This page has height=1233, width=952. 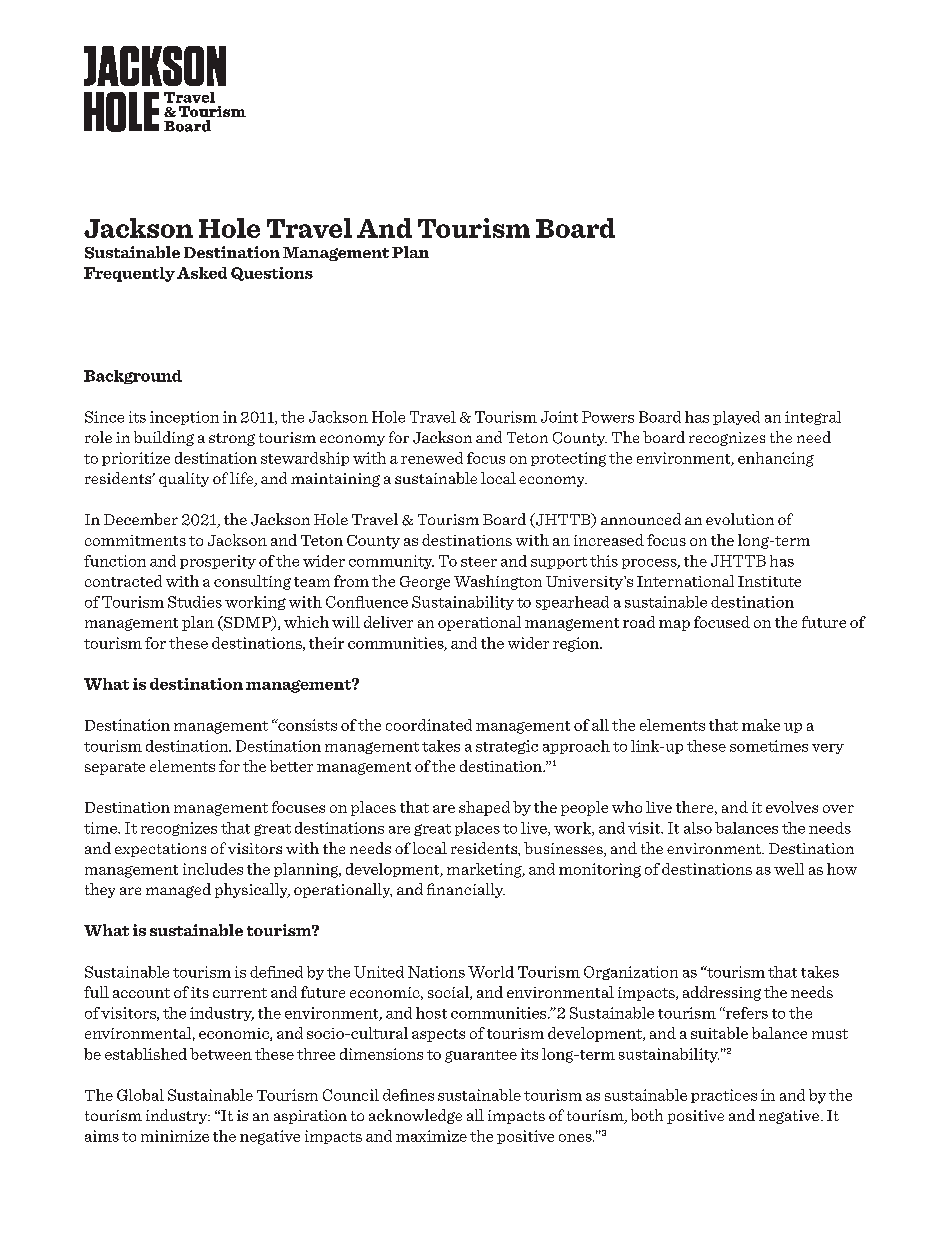 What do you see at coordinates (184, 479) in the page?
I see `quality` at bounding box center [184, 479].
